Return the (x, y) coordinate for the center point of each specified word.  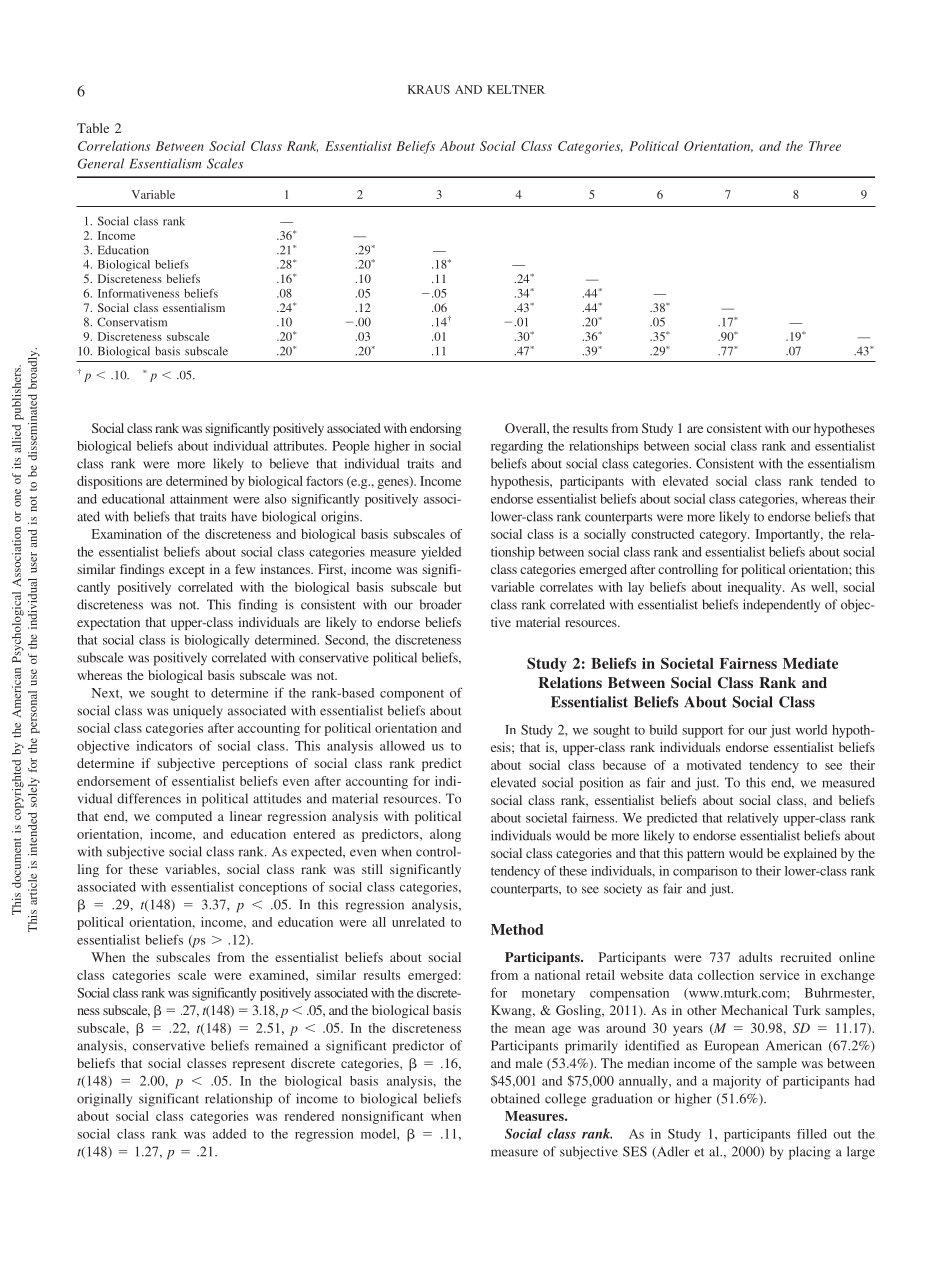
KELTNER (516, 89)
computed (184, 817)
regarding (517, 447)
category (724, 536)
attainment (199, 499)
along (445, 835)
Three (825, 146)
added (229, 1134)
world (811, 730)
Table (93, 128)
